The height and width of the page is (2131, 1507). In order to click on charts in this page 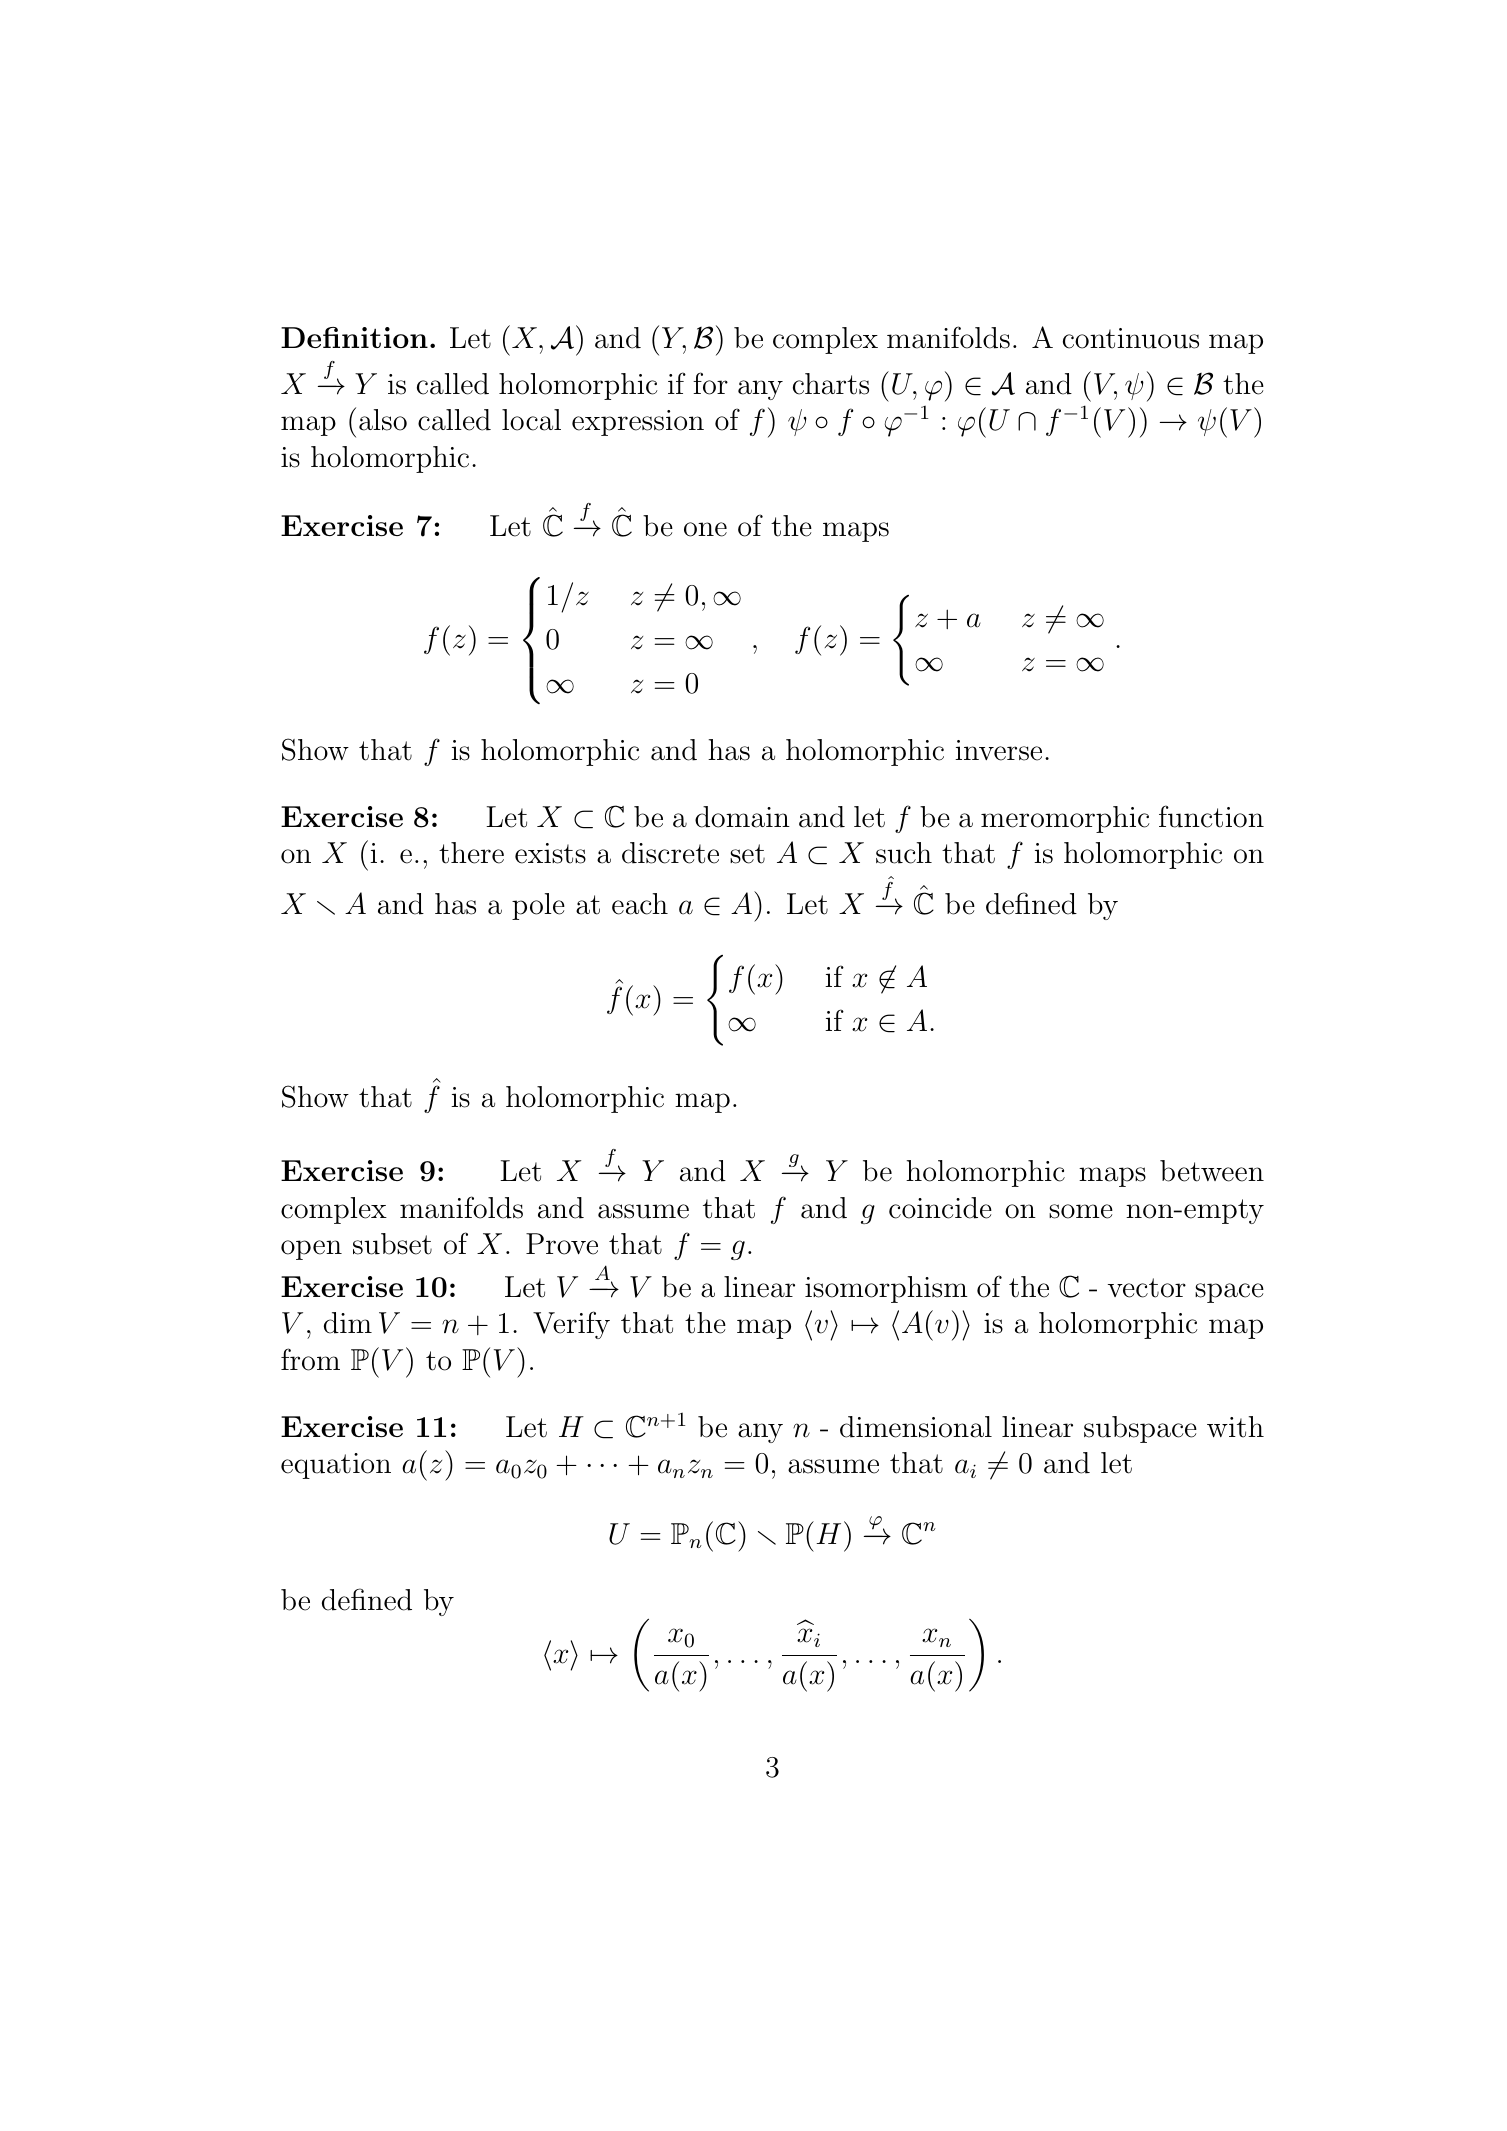, I will do `click(831, 384)`.
